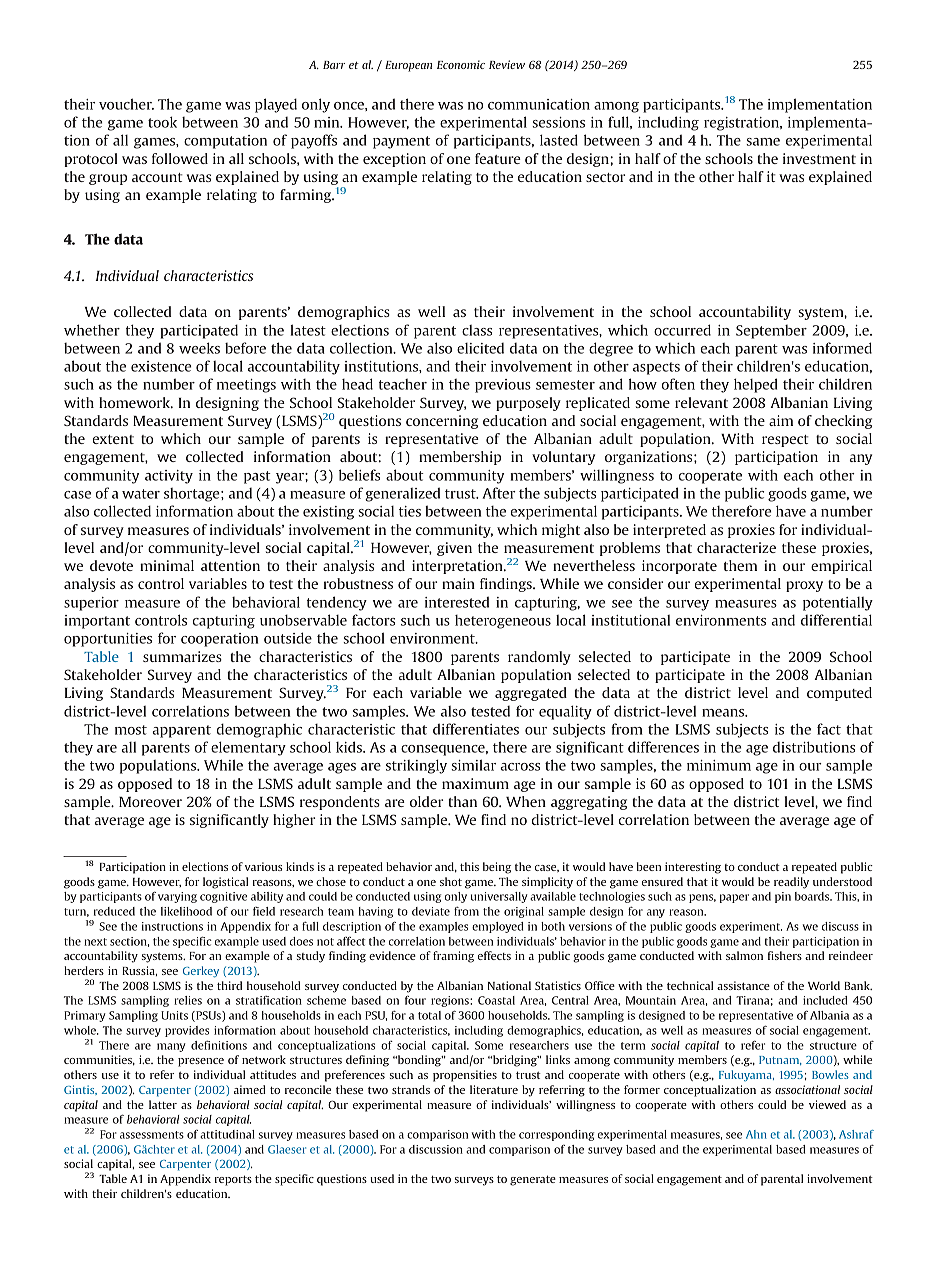 The width and height of the screenshot is (944, 1288). What do you see at coordinates (182, 656) in the screenshot?
I see `summarizes` at bounding box center [182, 656].
